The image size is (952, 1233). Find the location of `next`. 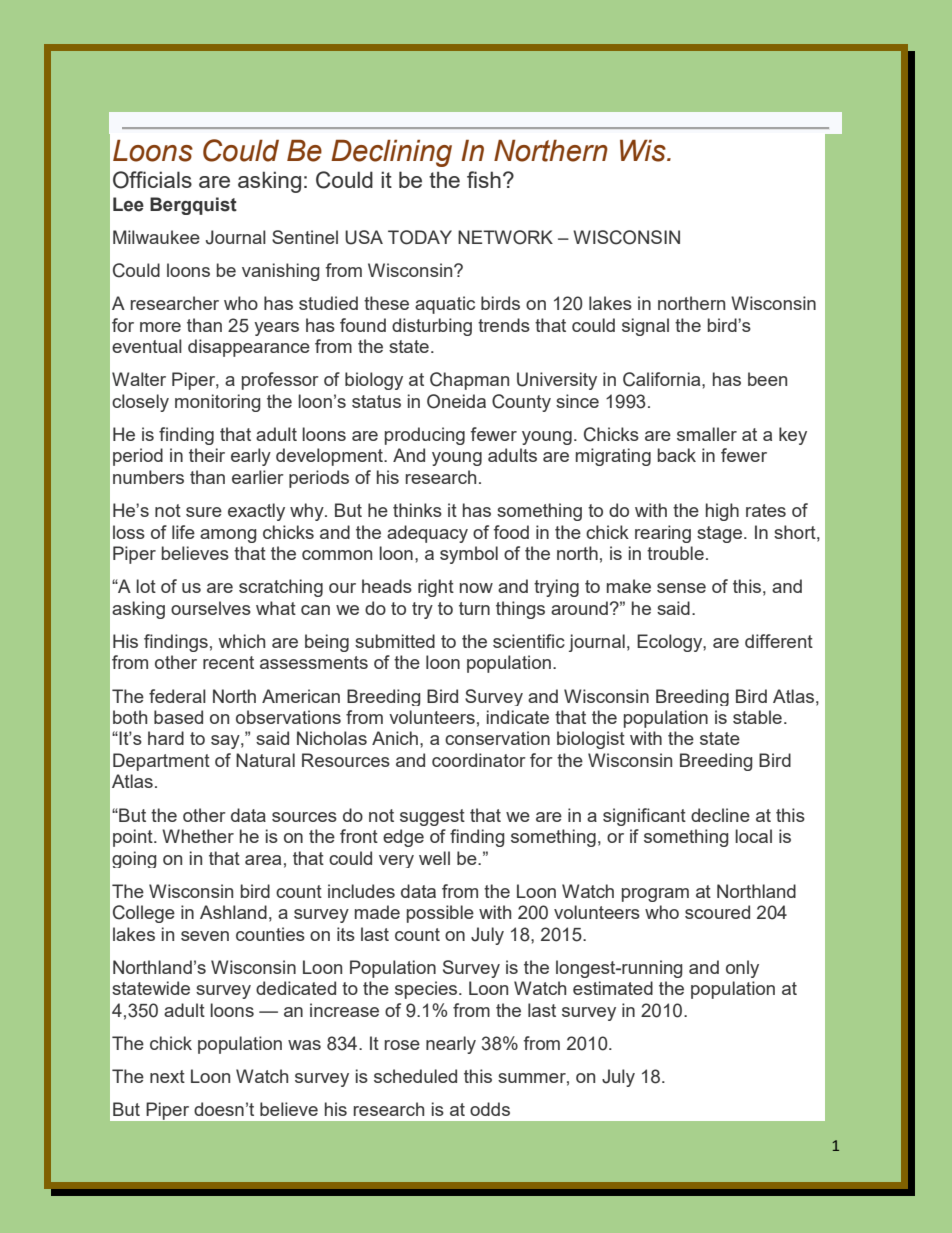

next is located at coordinates (167, 1076).
